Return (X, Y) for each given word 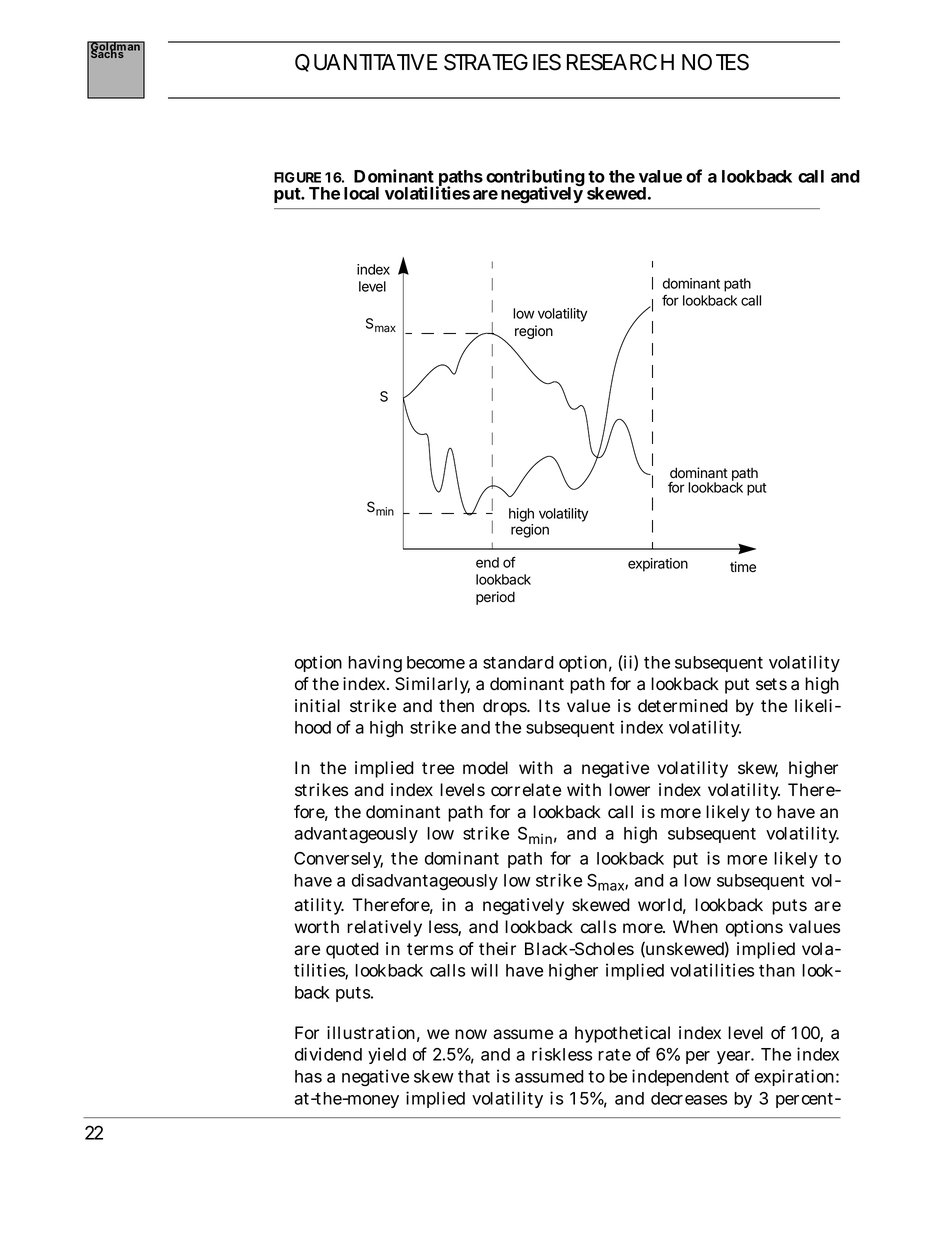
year (735, 1057)
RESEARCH (620, 62)
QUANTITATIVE (366, 63)
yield (387, 1055)
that (474, 1076)
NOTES (715, 62)
